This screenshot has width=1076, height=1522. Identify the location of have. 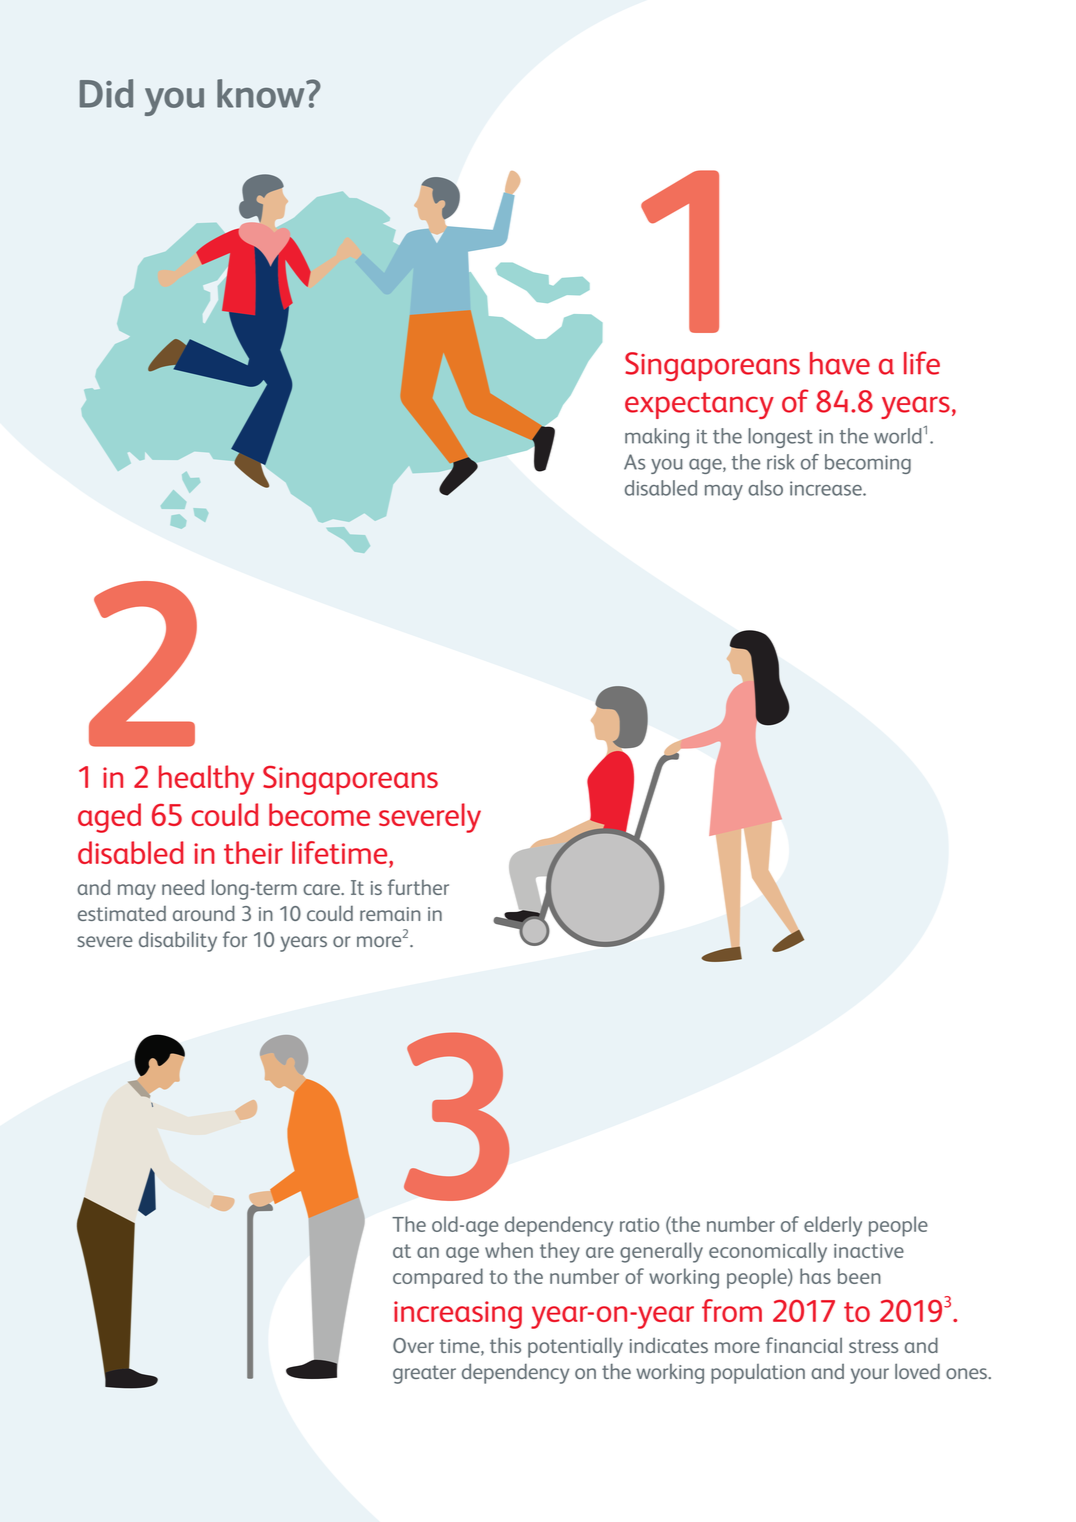
(840, 363).
